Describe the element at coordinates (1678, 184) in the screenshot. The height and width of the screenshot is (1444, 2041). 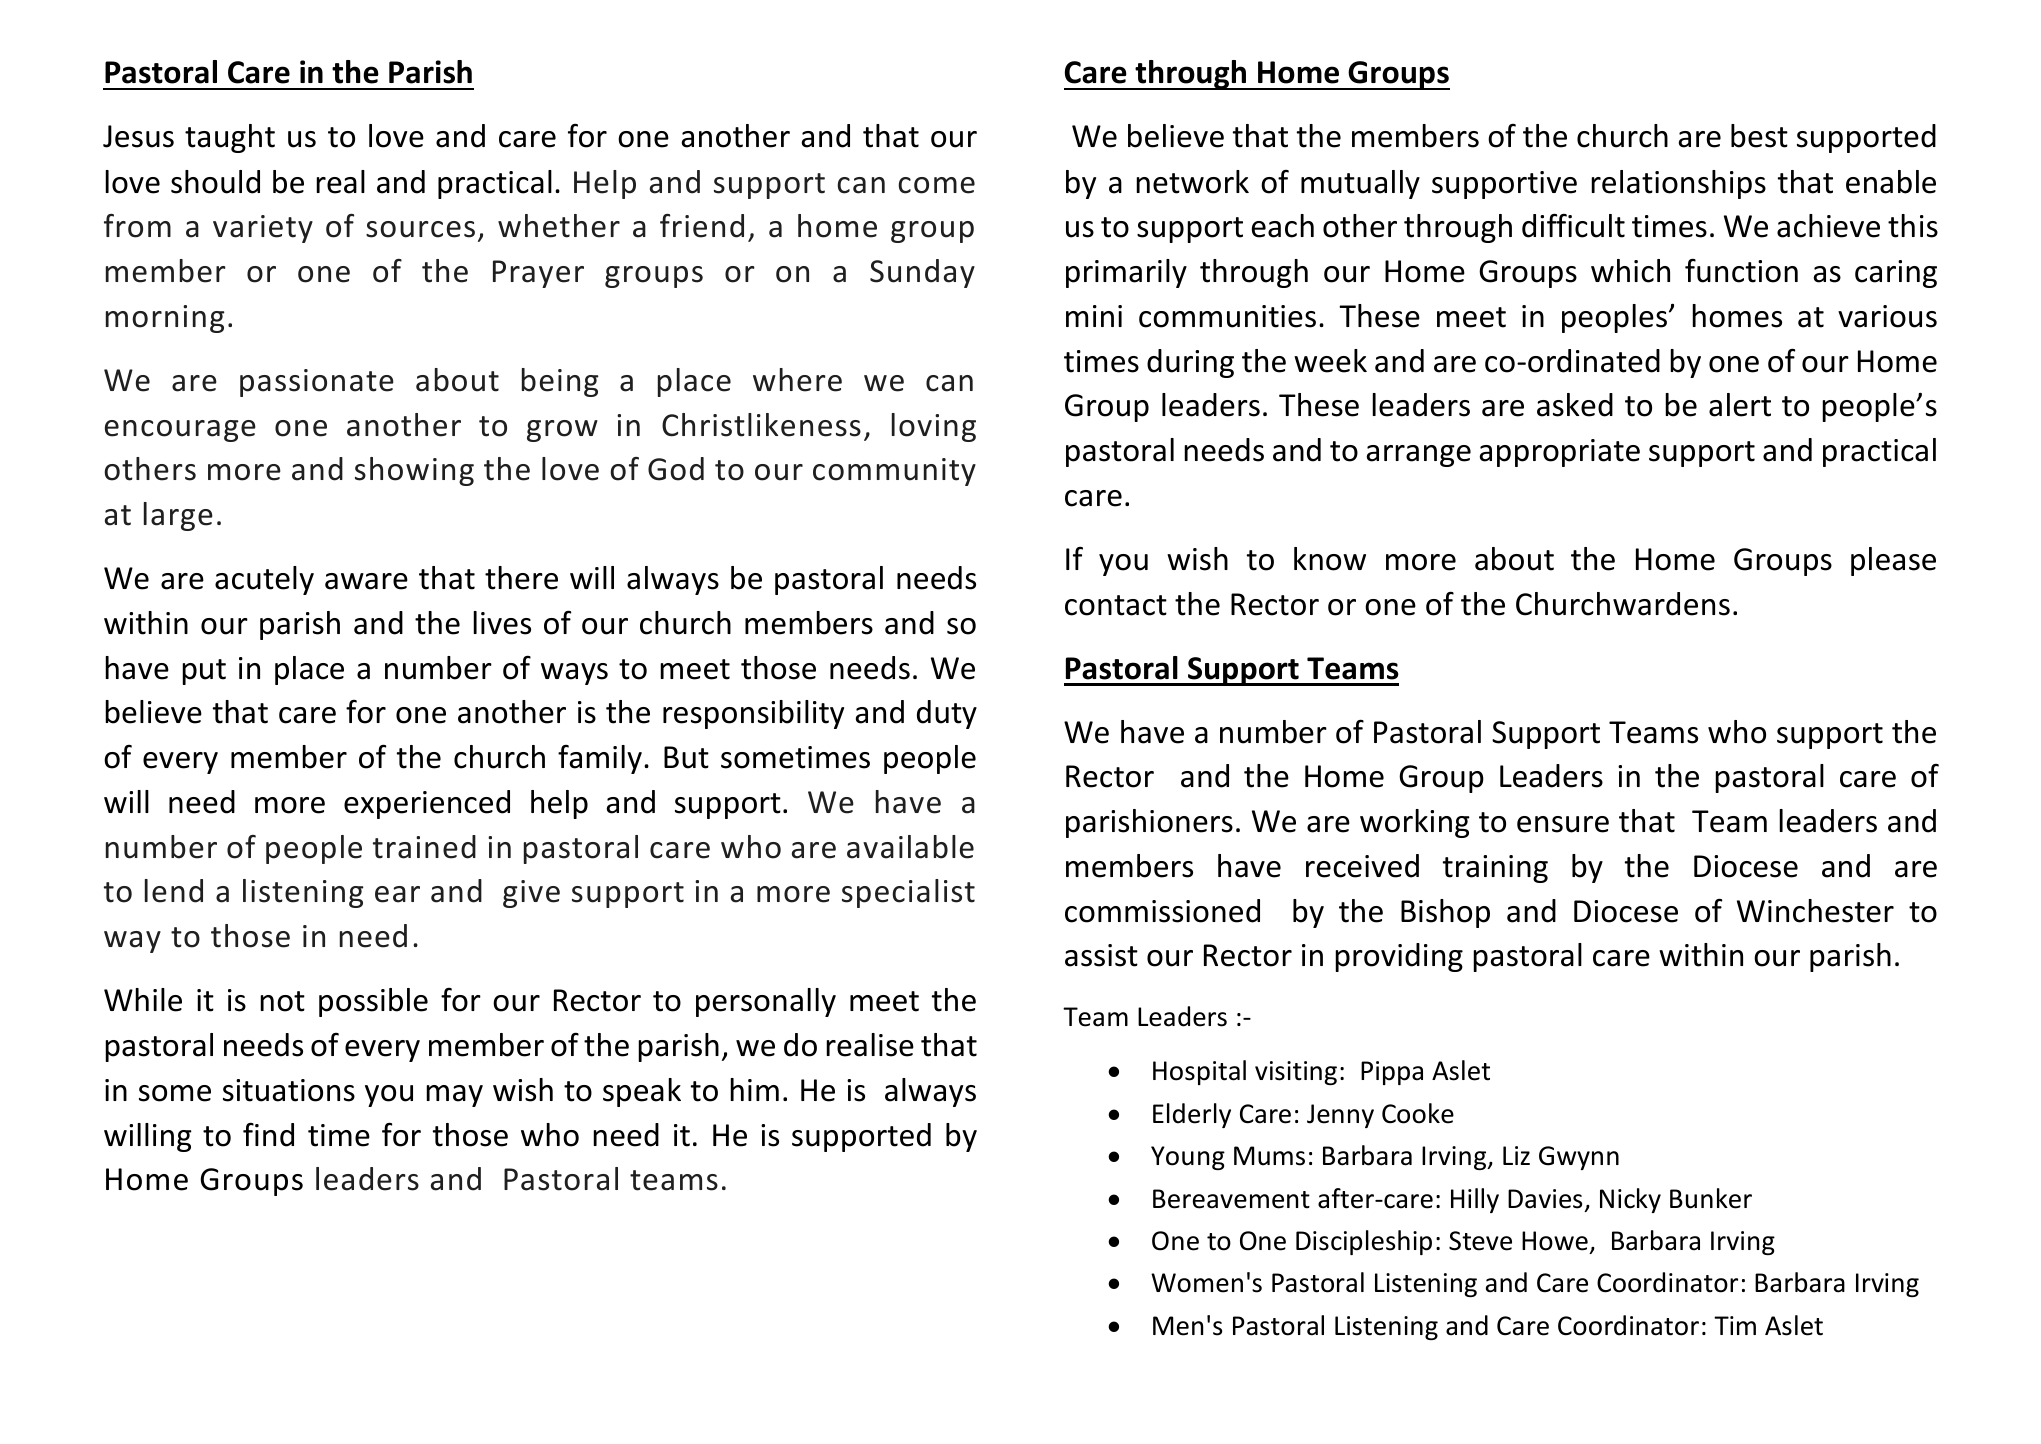
I see `relationships` at that location.
